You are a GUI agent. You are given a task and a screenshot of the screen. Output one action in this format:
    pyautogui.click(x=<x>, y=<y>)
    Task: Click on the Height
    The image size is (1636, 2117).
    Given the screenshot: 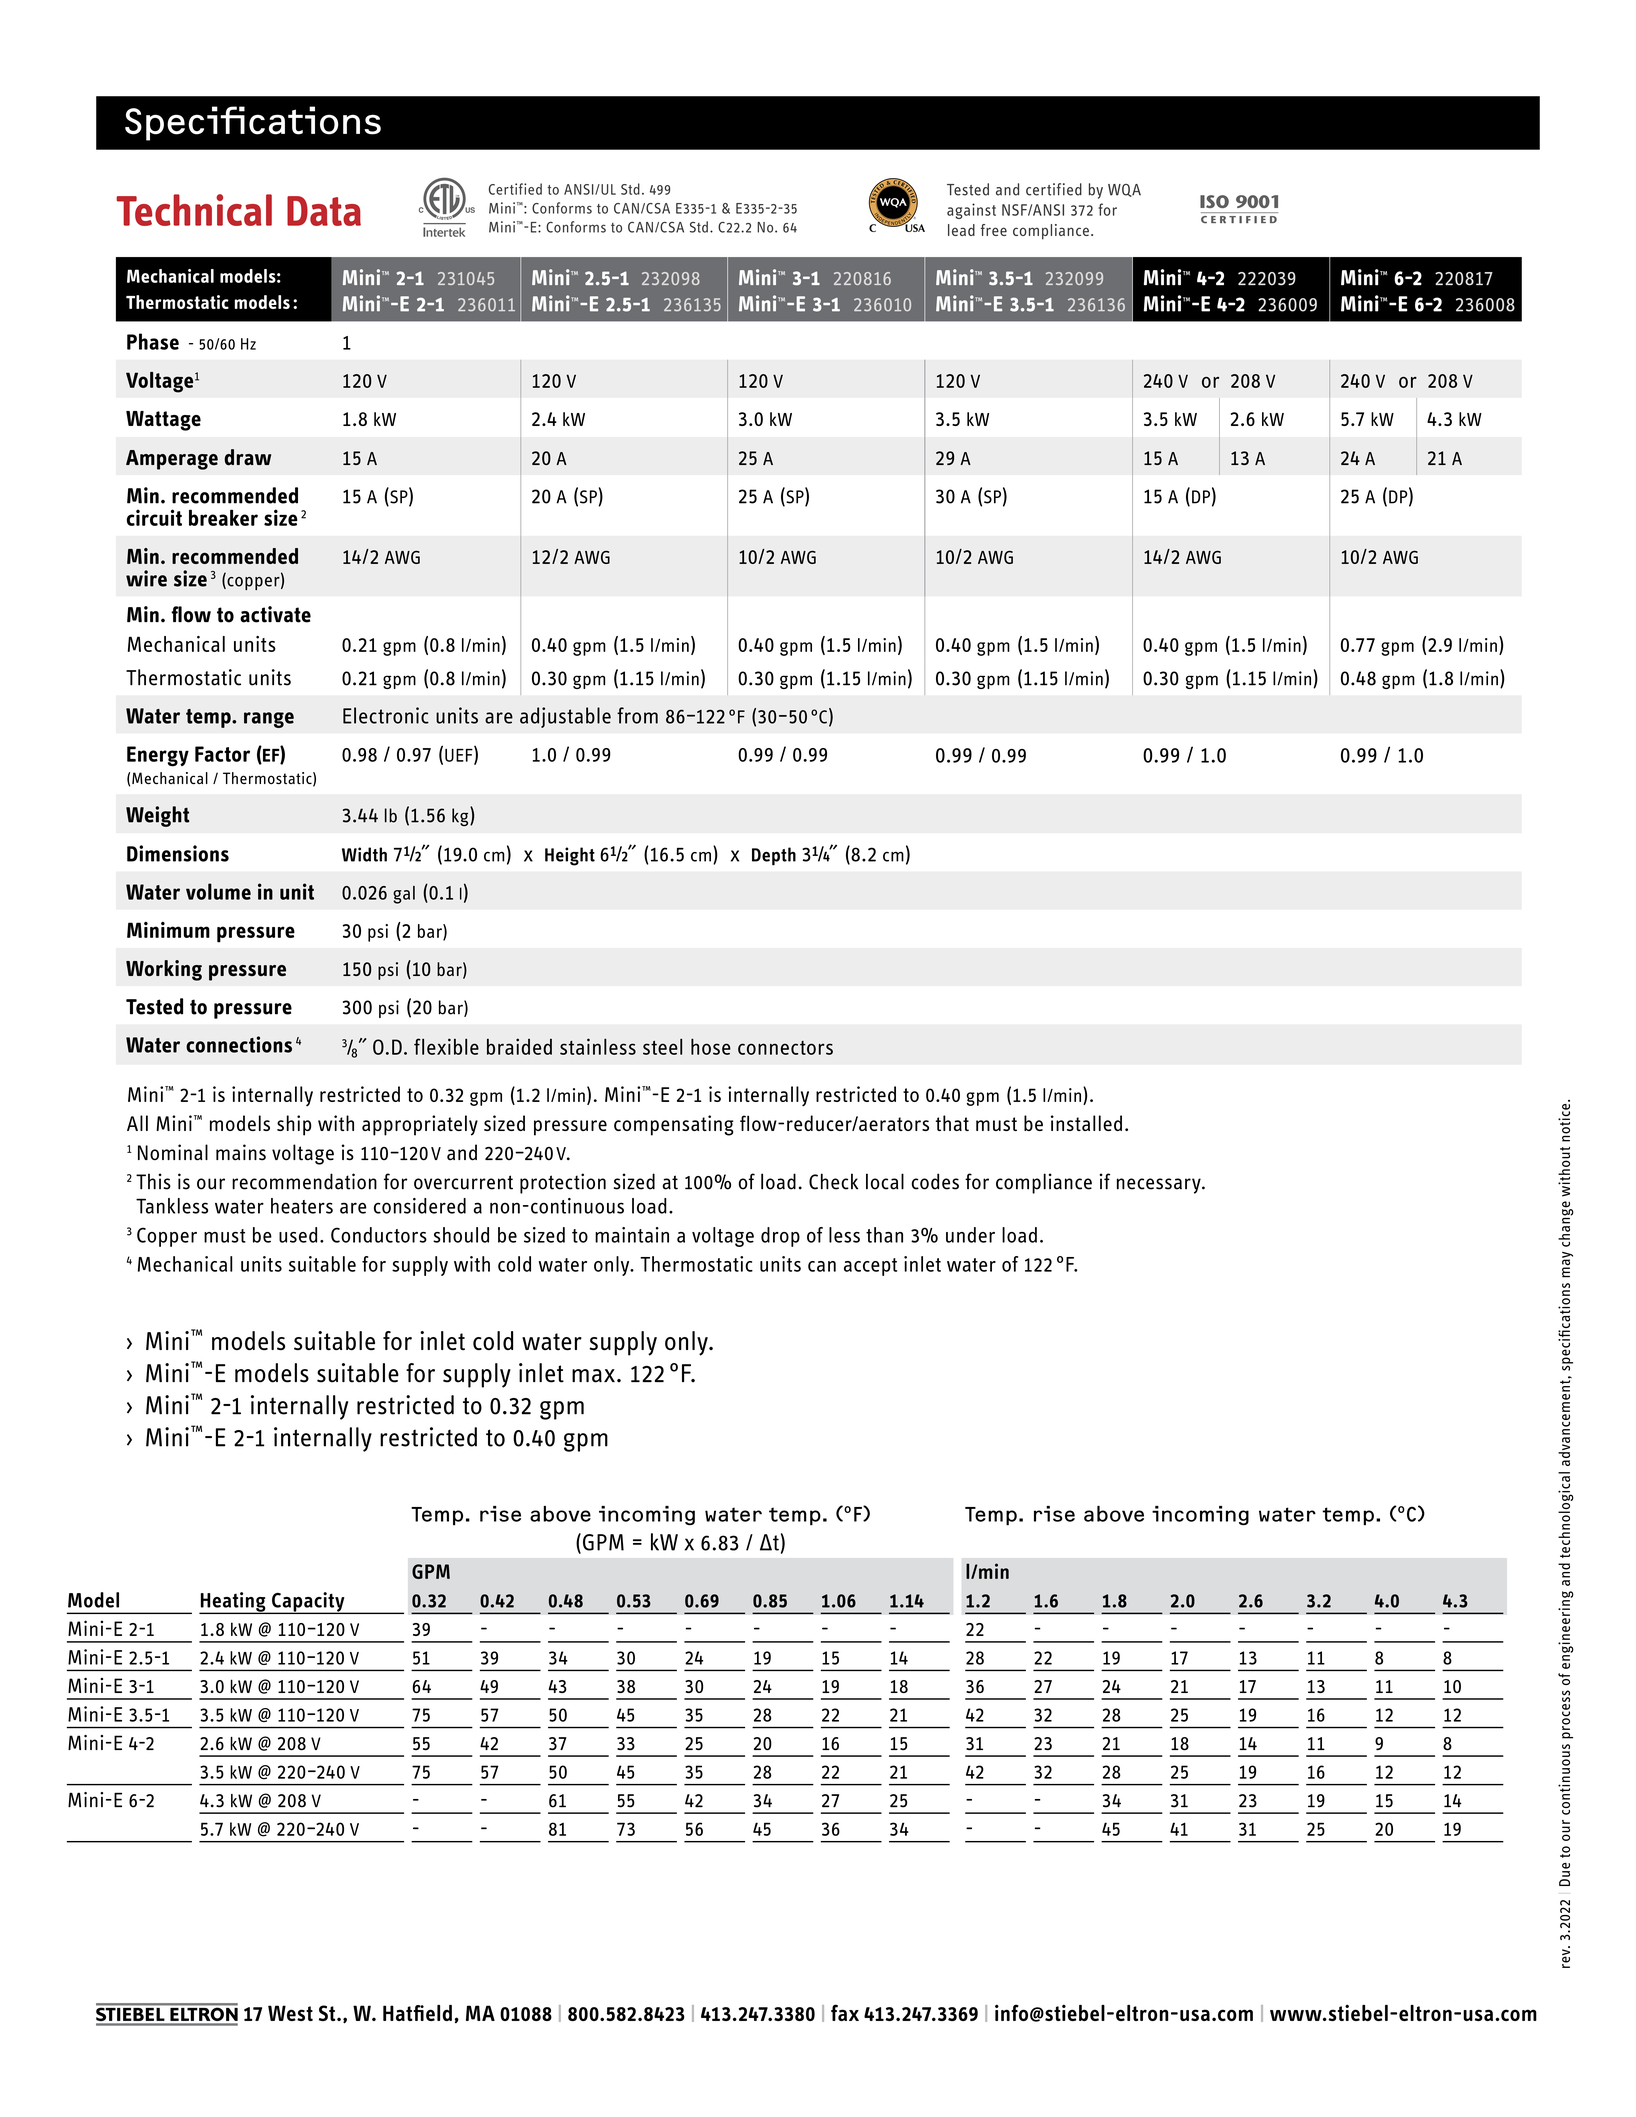 What is the action you would take?
    pyautogui.click(x=570, y=856)
